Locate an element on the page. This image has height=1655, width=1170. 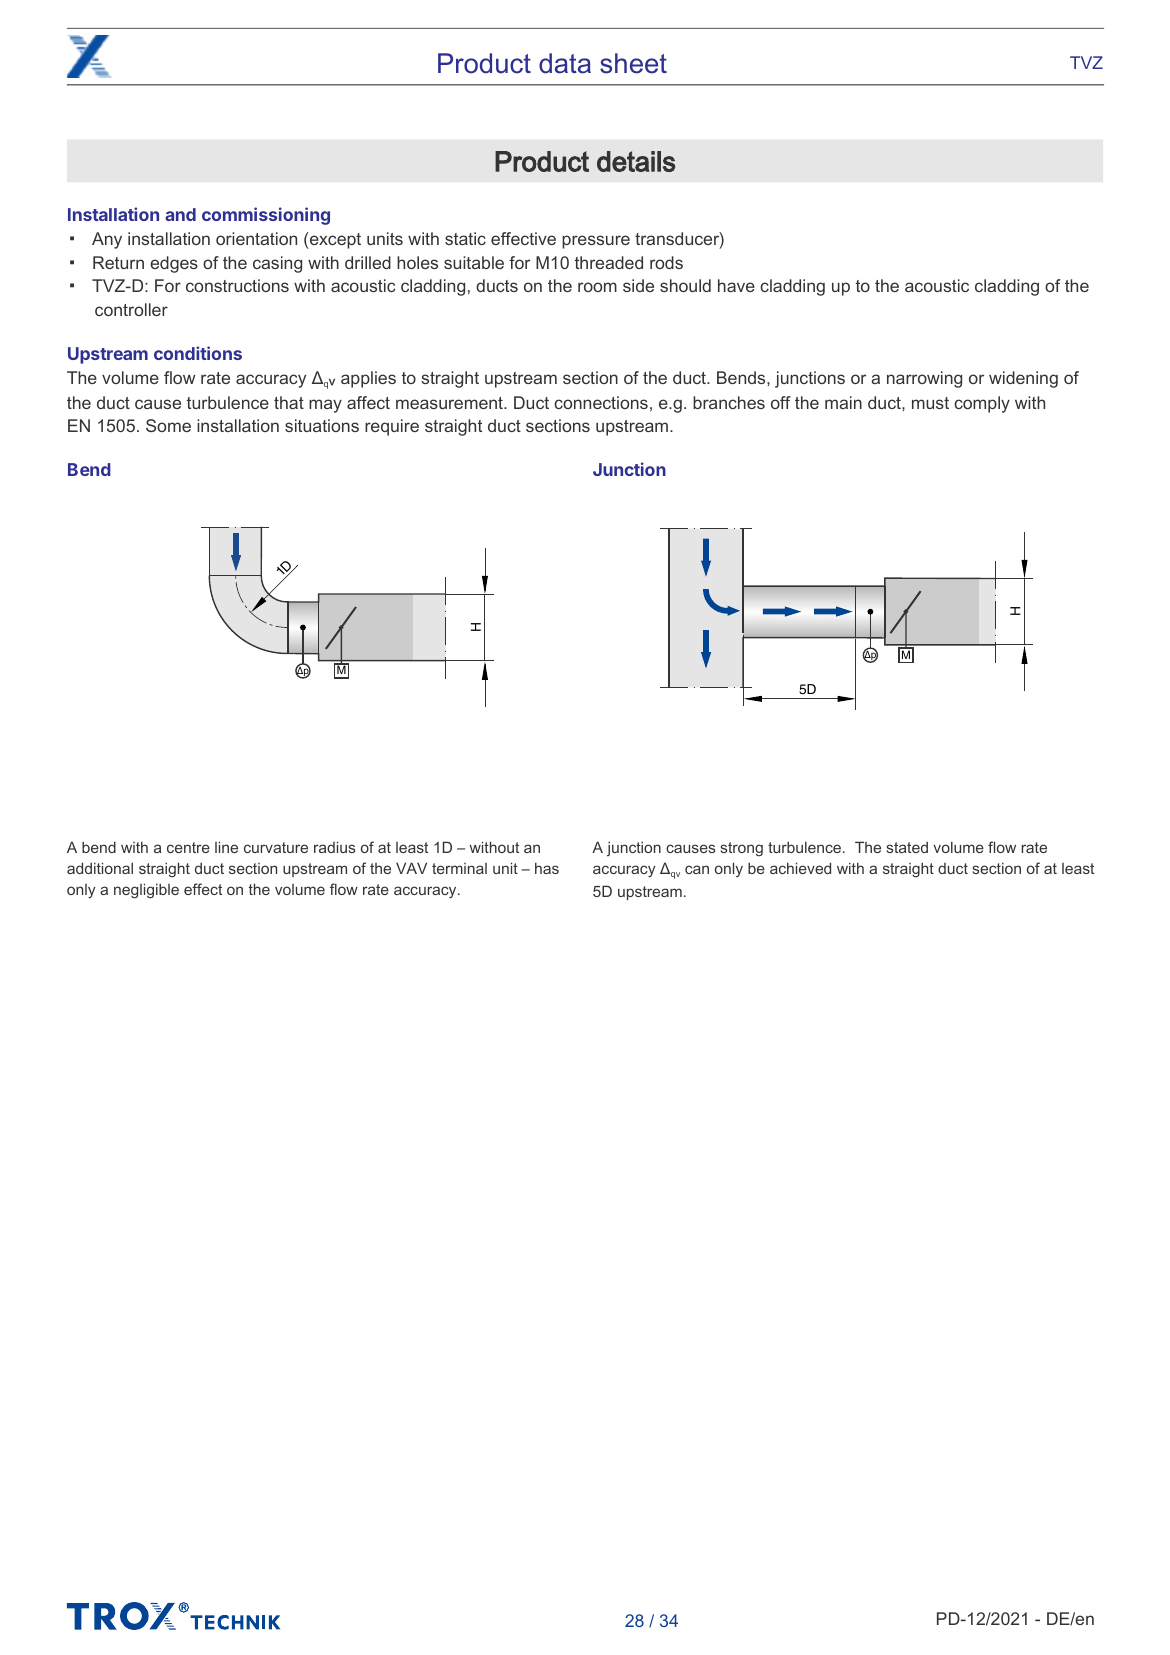
conditions is located at coordinates (198, 353).
